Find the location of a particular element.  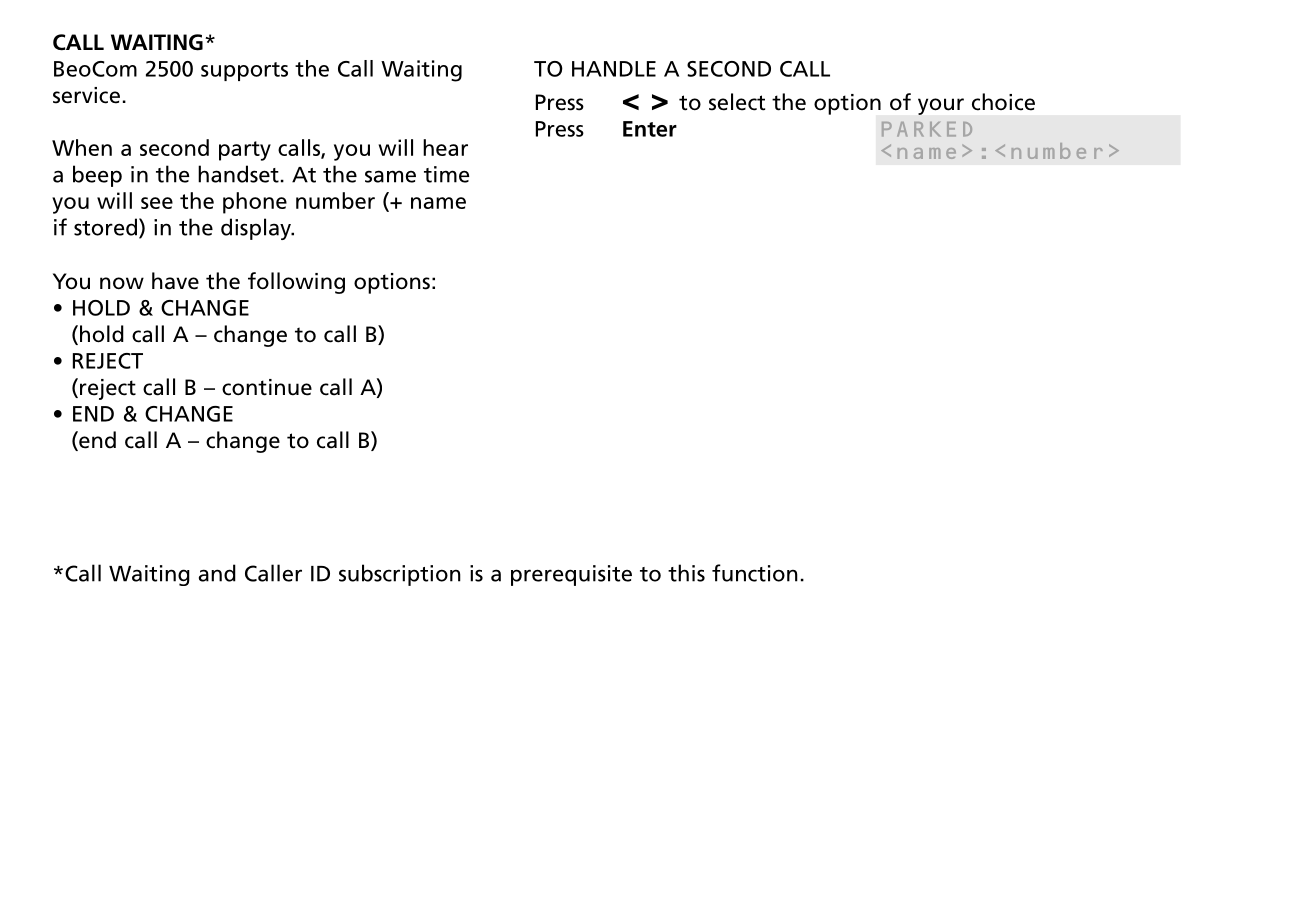

supports is located at coordinates (244, 71).
